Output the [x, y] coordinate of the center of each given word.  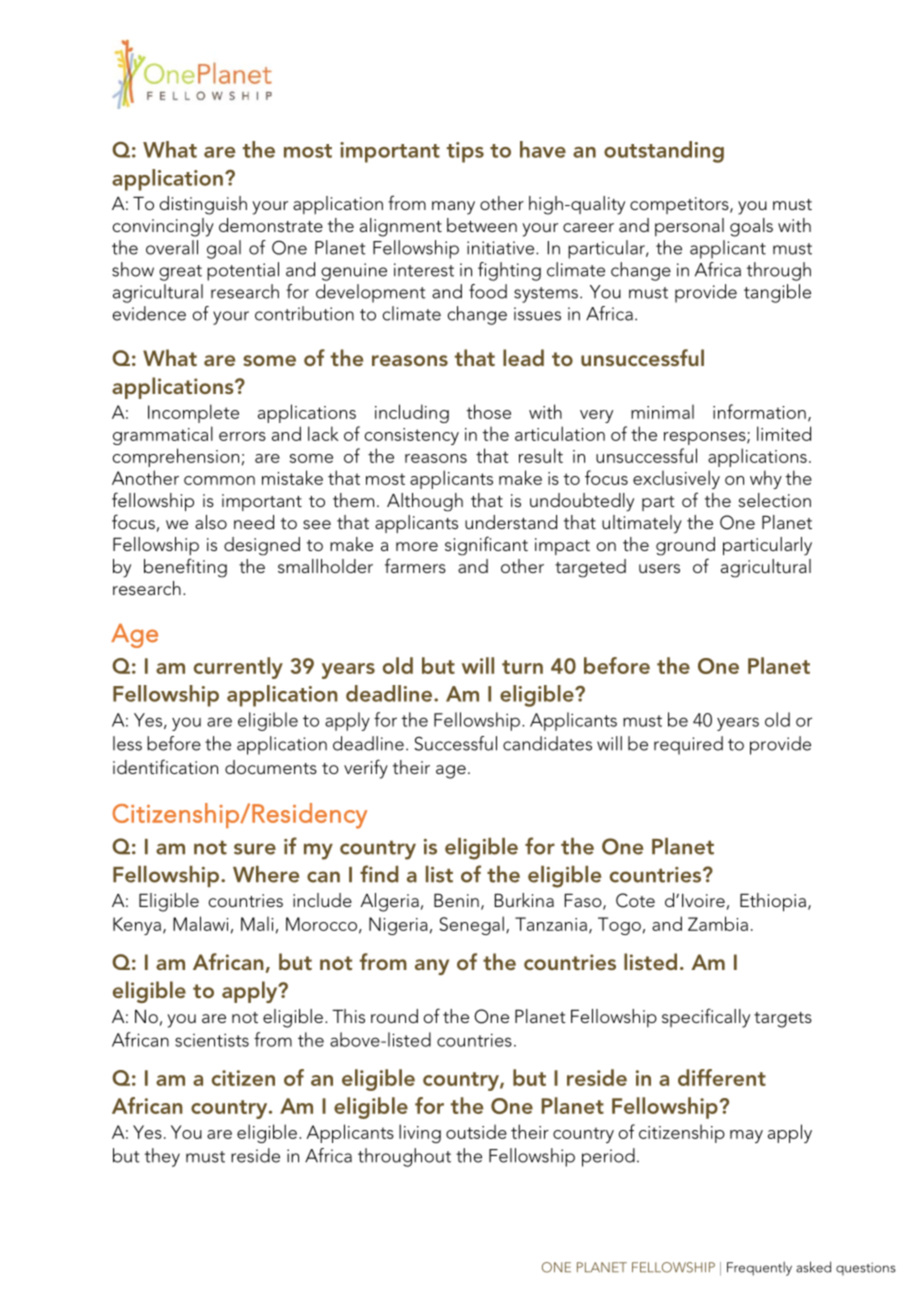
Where [266, 874]
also [211, 522]
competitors [680, 205]
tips [465, 152]
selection [775, 500]
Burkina [524, 900]
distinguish [203, 205]
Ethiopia [773, 902]
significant [486, 546]
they [162, 1157]
